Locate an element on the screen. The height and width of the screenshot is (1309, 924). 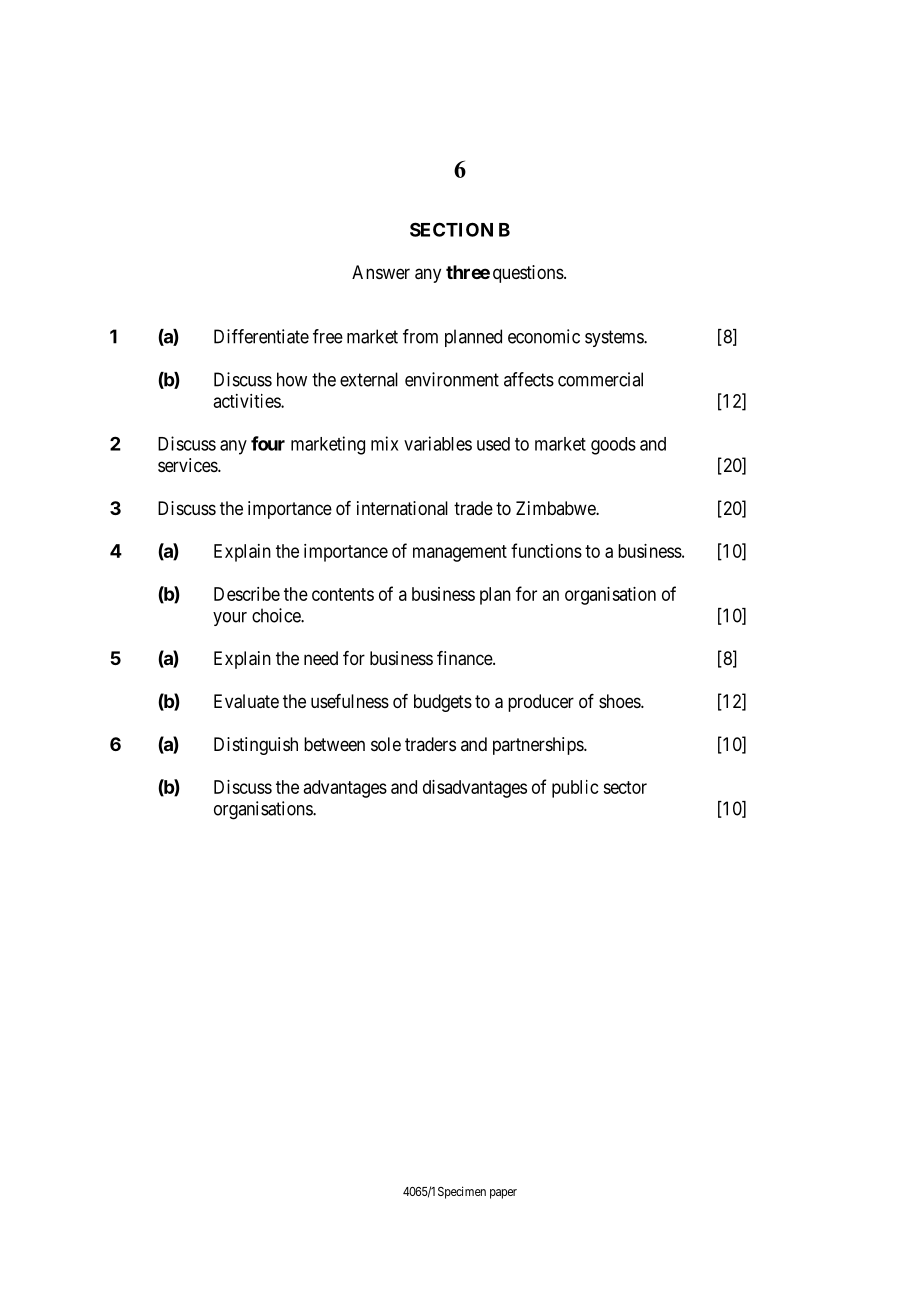
Evaluate is located at coordinates (246, 701).
